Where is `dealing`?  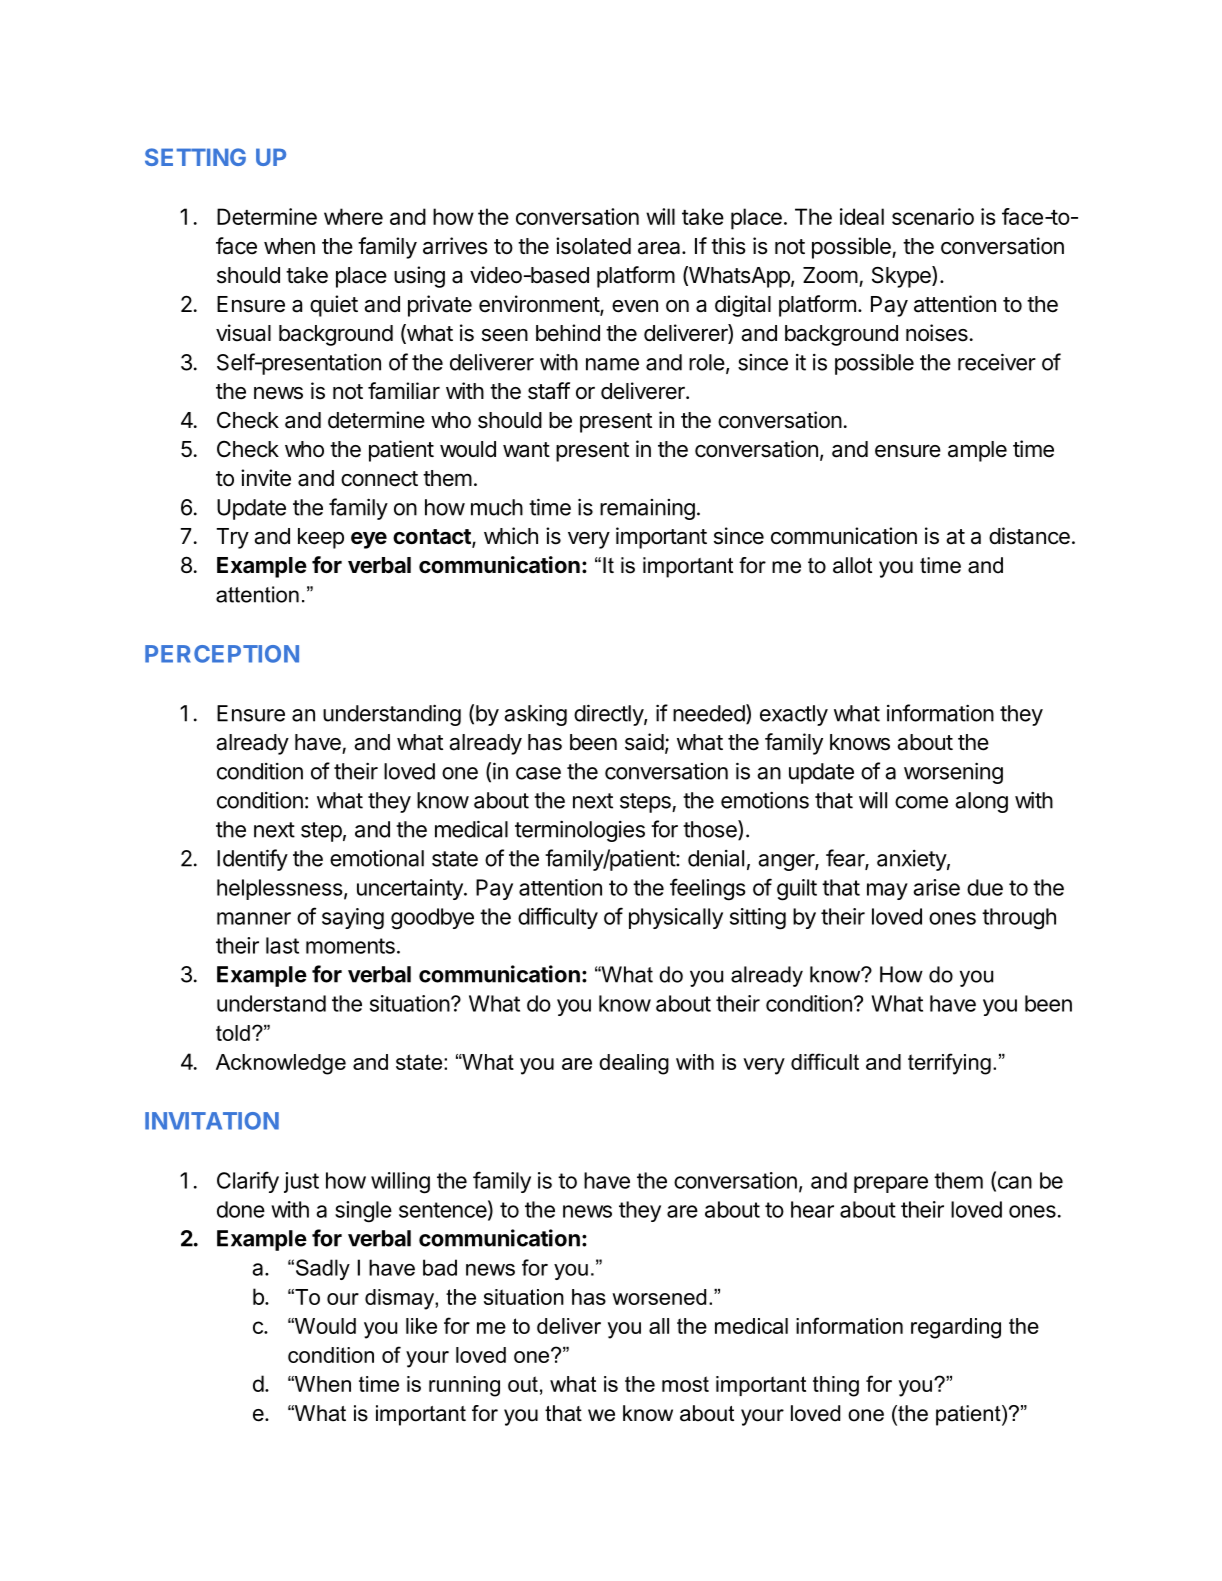
dealing is located at coordinates (634, 1064).
